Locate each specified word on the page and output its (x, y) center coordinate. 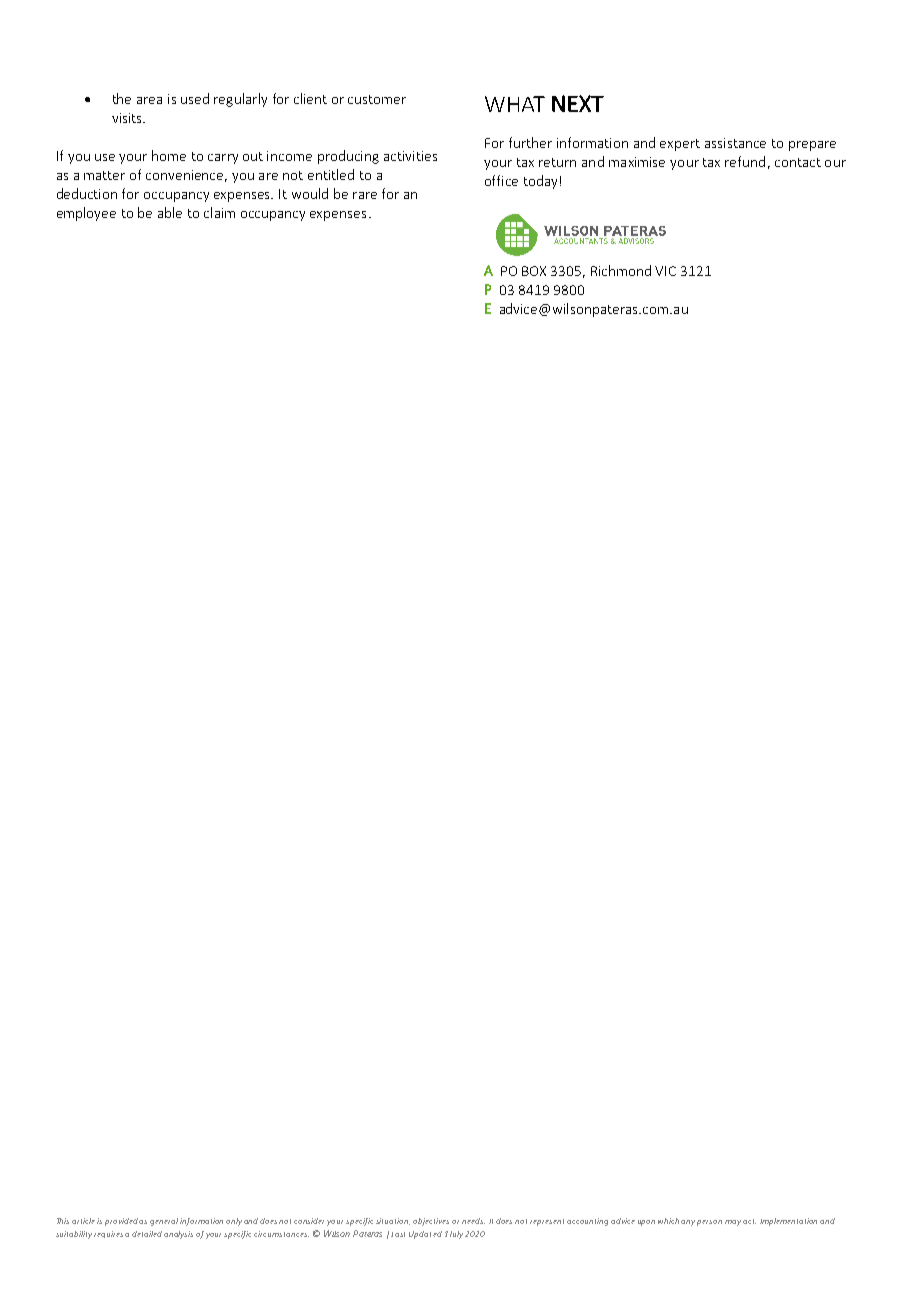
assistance (735, 143)
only (234, 1222)
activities (410, 156)
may (733, 1223)
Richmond (621, 270)
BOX (534, 271)
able (170, 212)
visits (128, 118)
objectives (431, 1222)
